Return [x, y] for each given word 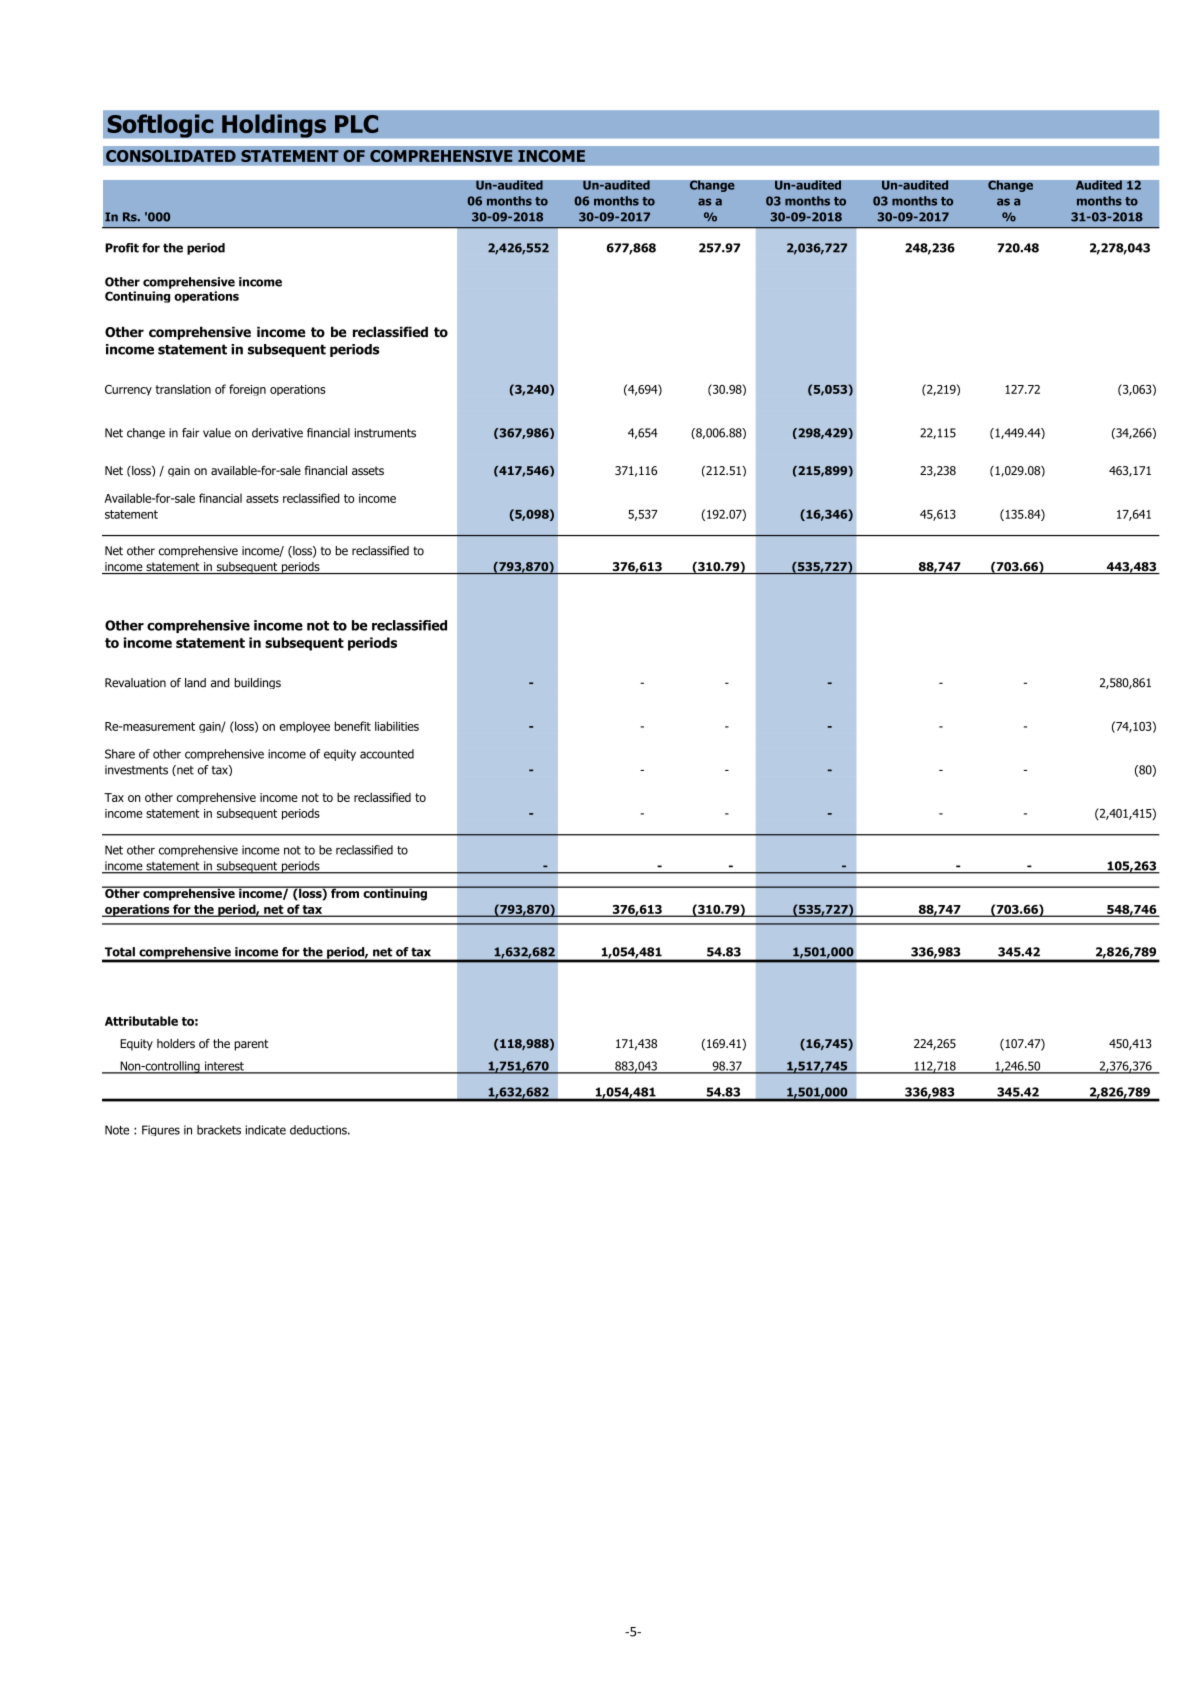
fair [190, 433]
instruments [385, 433]
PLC [356, 124]
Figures [161, 1130]
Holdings [274, 126]
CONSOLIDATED [171, 156]
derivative [277, 433]
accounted [387, 754]
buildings [257, 683]
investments [136, 770]
